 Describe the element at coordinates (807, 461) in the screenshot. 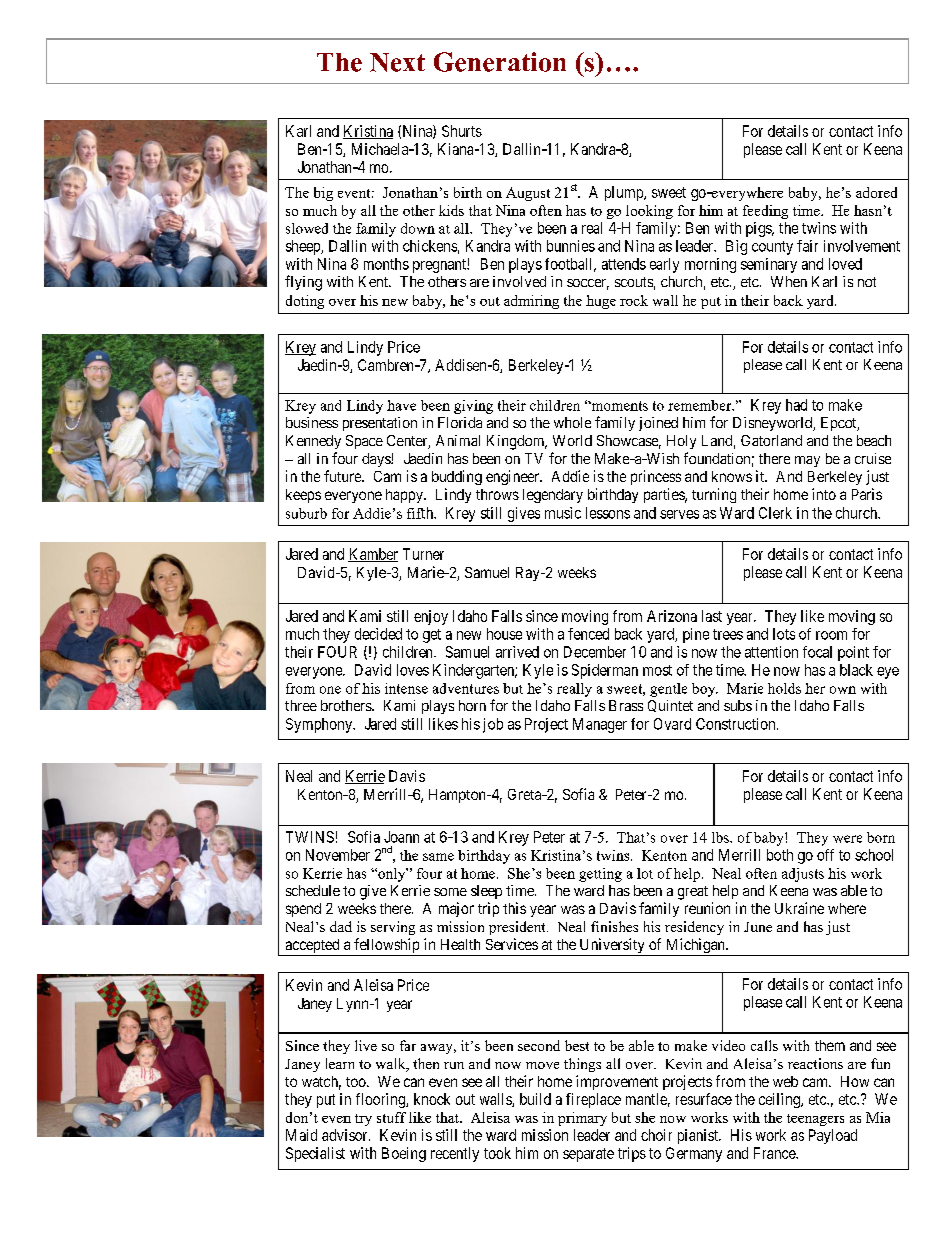

I see `may` at that location.
